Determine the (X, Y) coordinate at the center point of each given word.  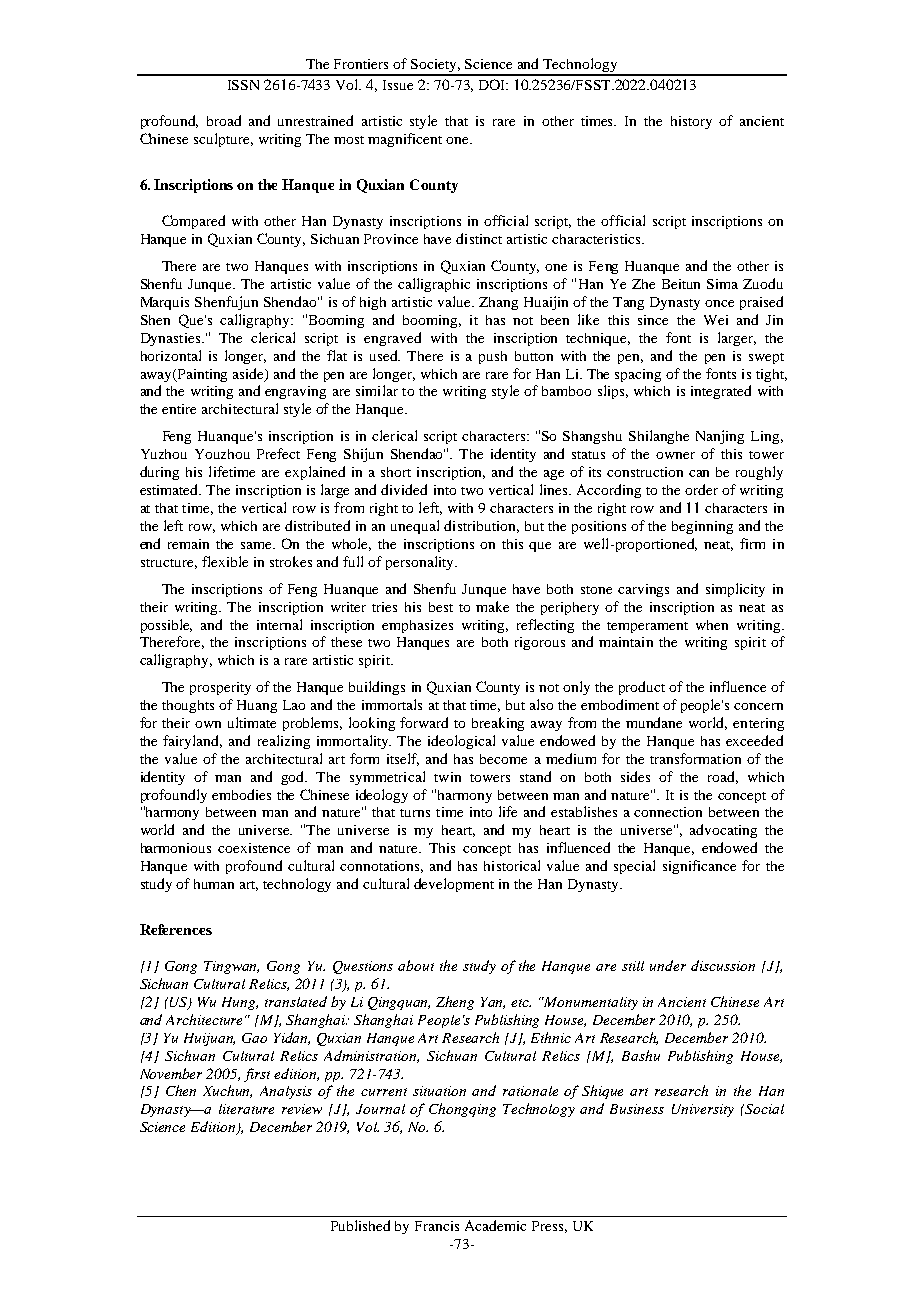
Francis (437, 1226)
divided (404, 489)
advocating (723, 831)
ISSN (243, 85)
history (691, 122)
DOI (493, 84)
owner (675, 455)
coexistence (254, 848)
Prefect (278, 453)
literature (246, 1109)
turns (415, 813)
